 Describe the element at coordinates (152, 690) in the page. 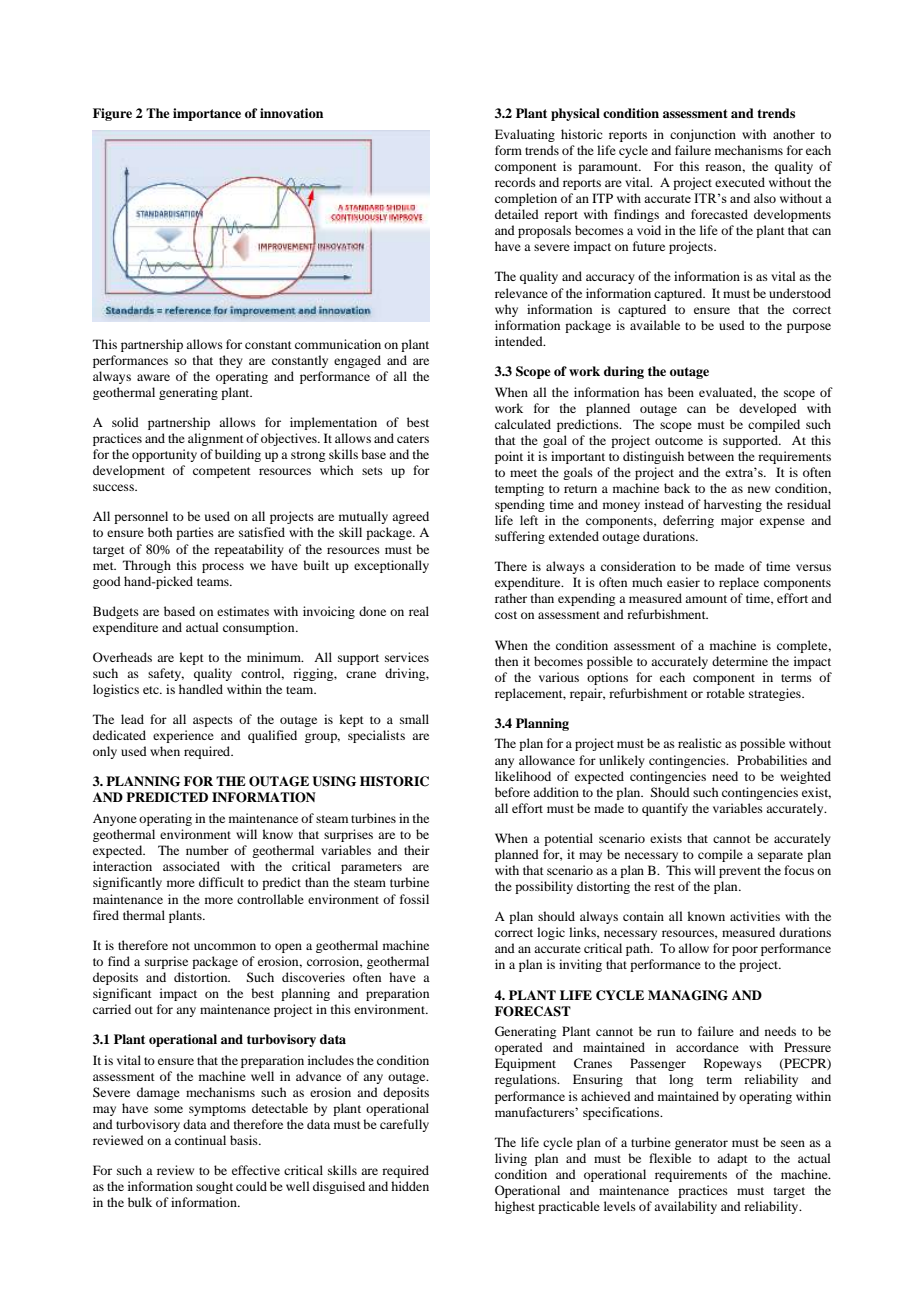

I see `etc` at that location.
